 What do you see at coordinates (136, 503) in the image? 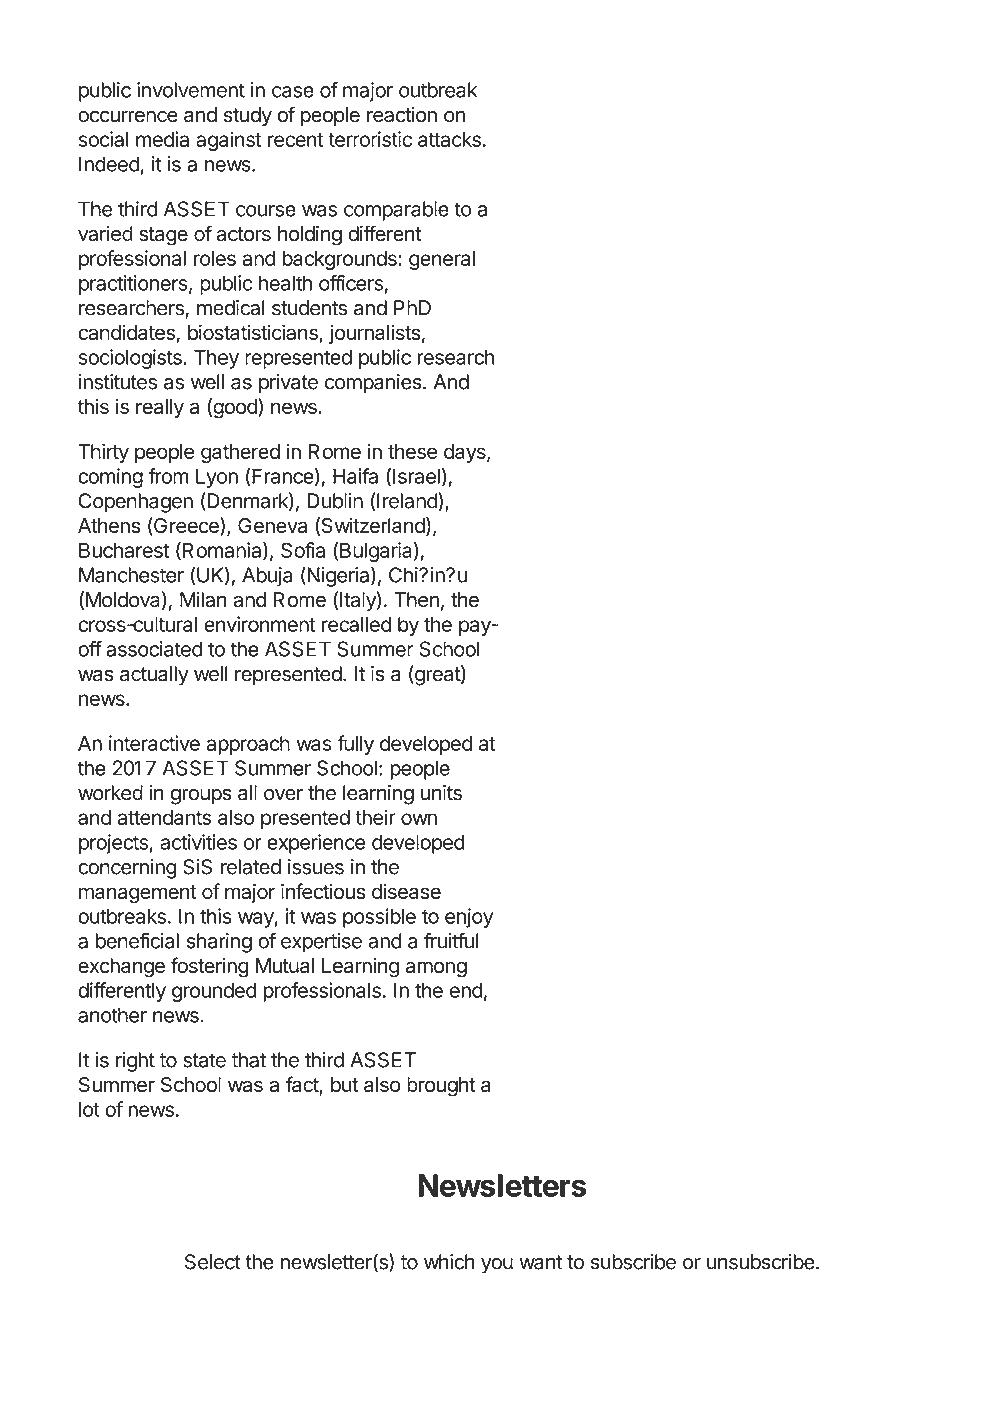
I see `Copenhagen` at bounding box center [136, 503].
